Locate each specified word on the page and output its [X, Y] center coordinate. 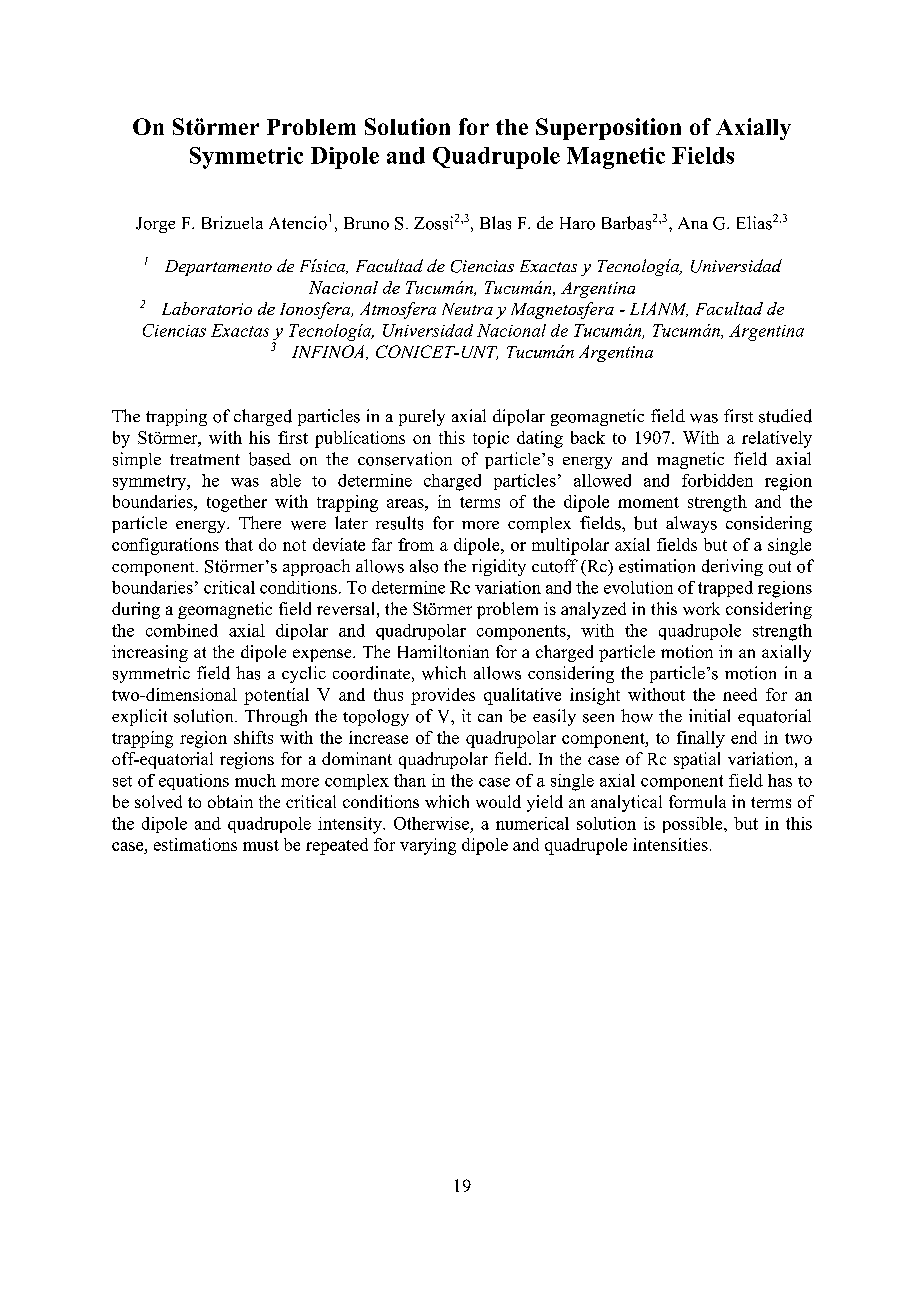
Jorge [155, 225]
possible [694, 825]
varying [428, 846]
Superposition [608, 129]
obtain [230, 801]
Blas [495, 223]
